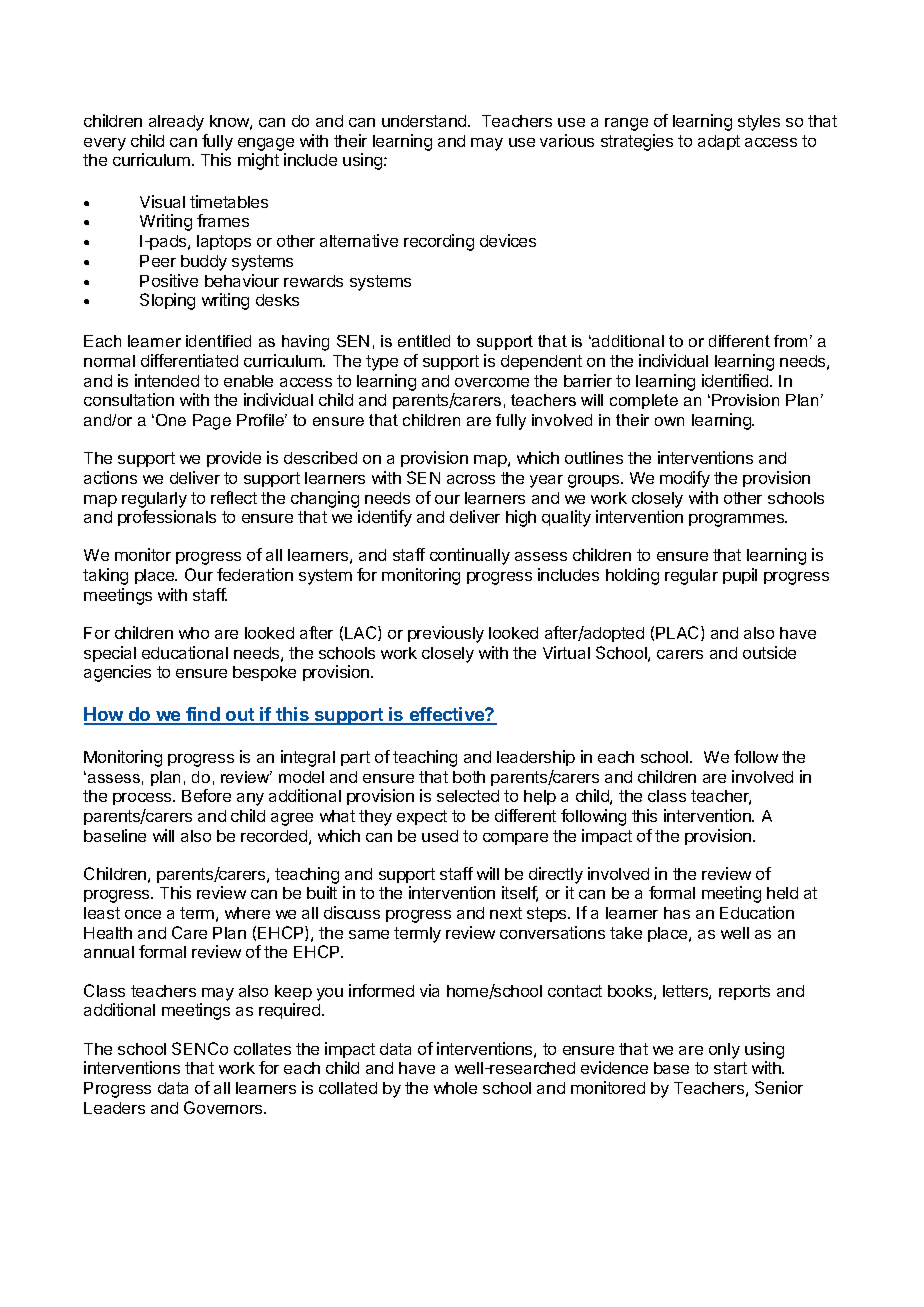 The width and height of the screenshot is (924, 1307). I want to click on previously, so click(446, 634).
